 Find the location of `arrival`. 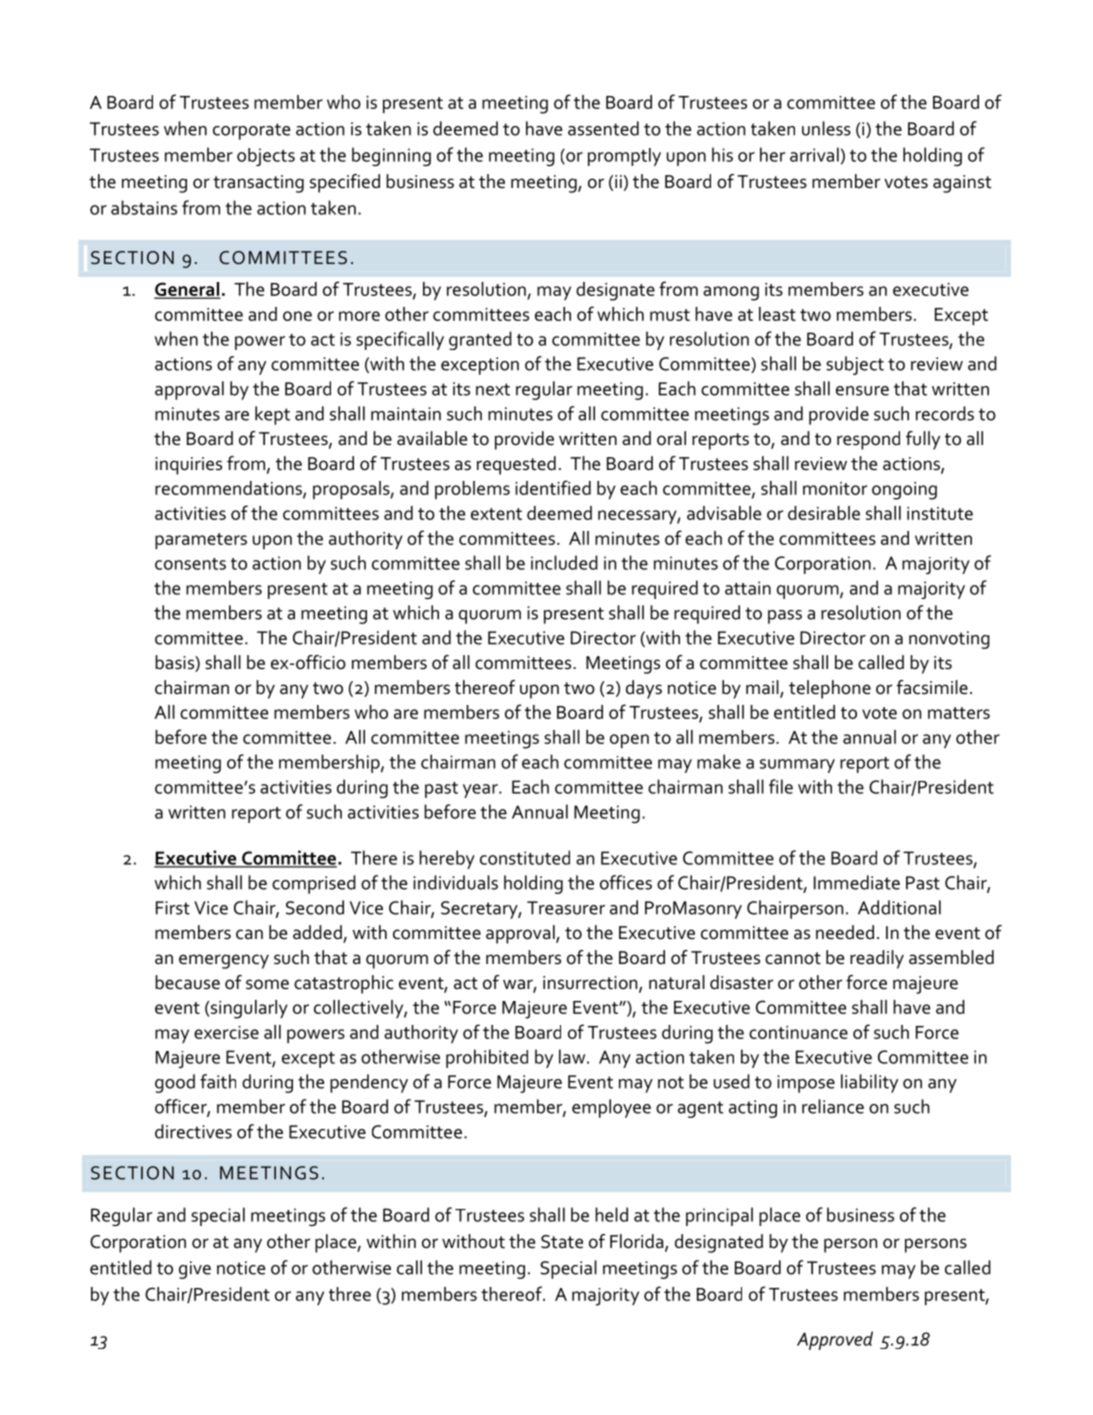

arrival is located at coordinates (814, 154).
